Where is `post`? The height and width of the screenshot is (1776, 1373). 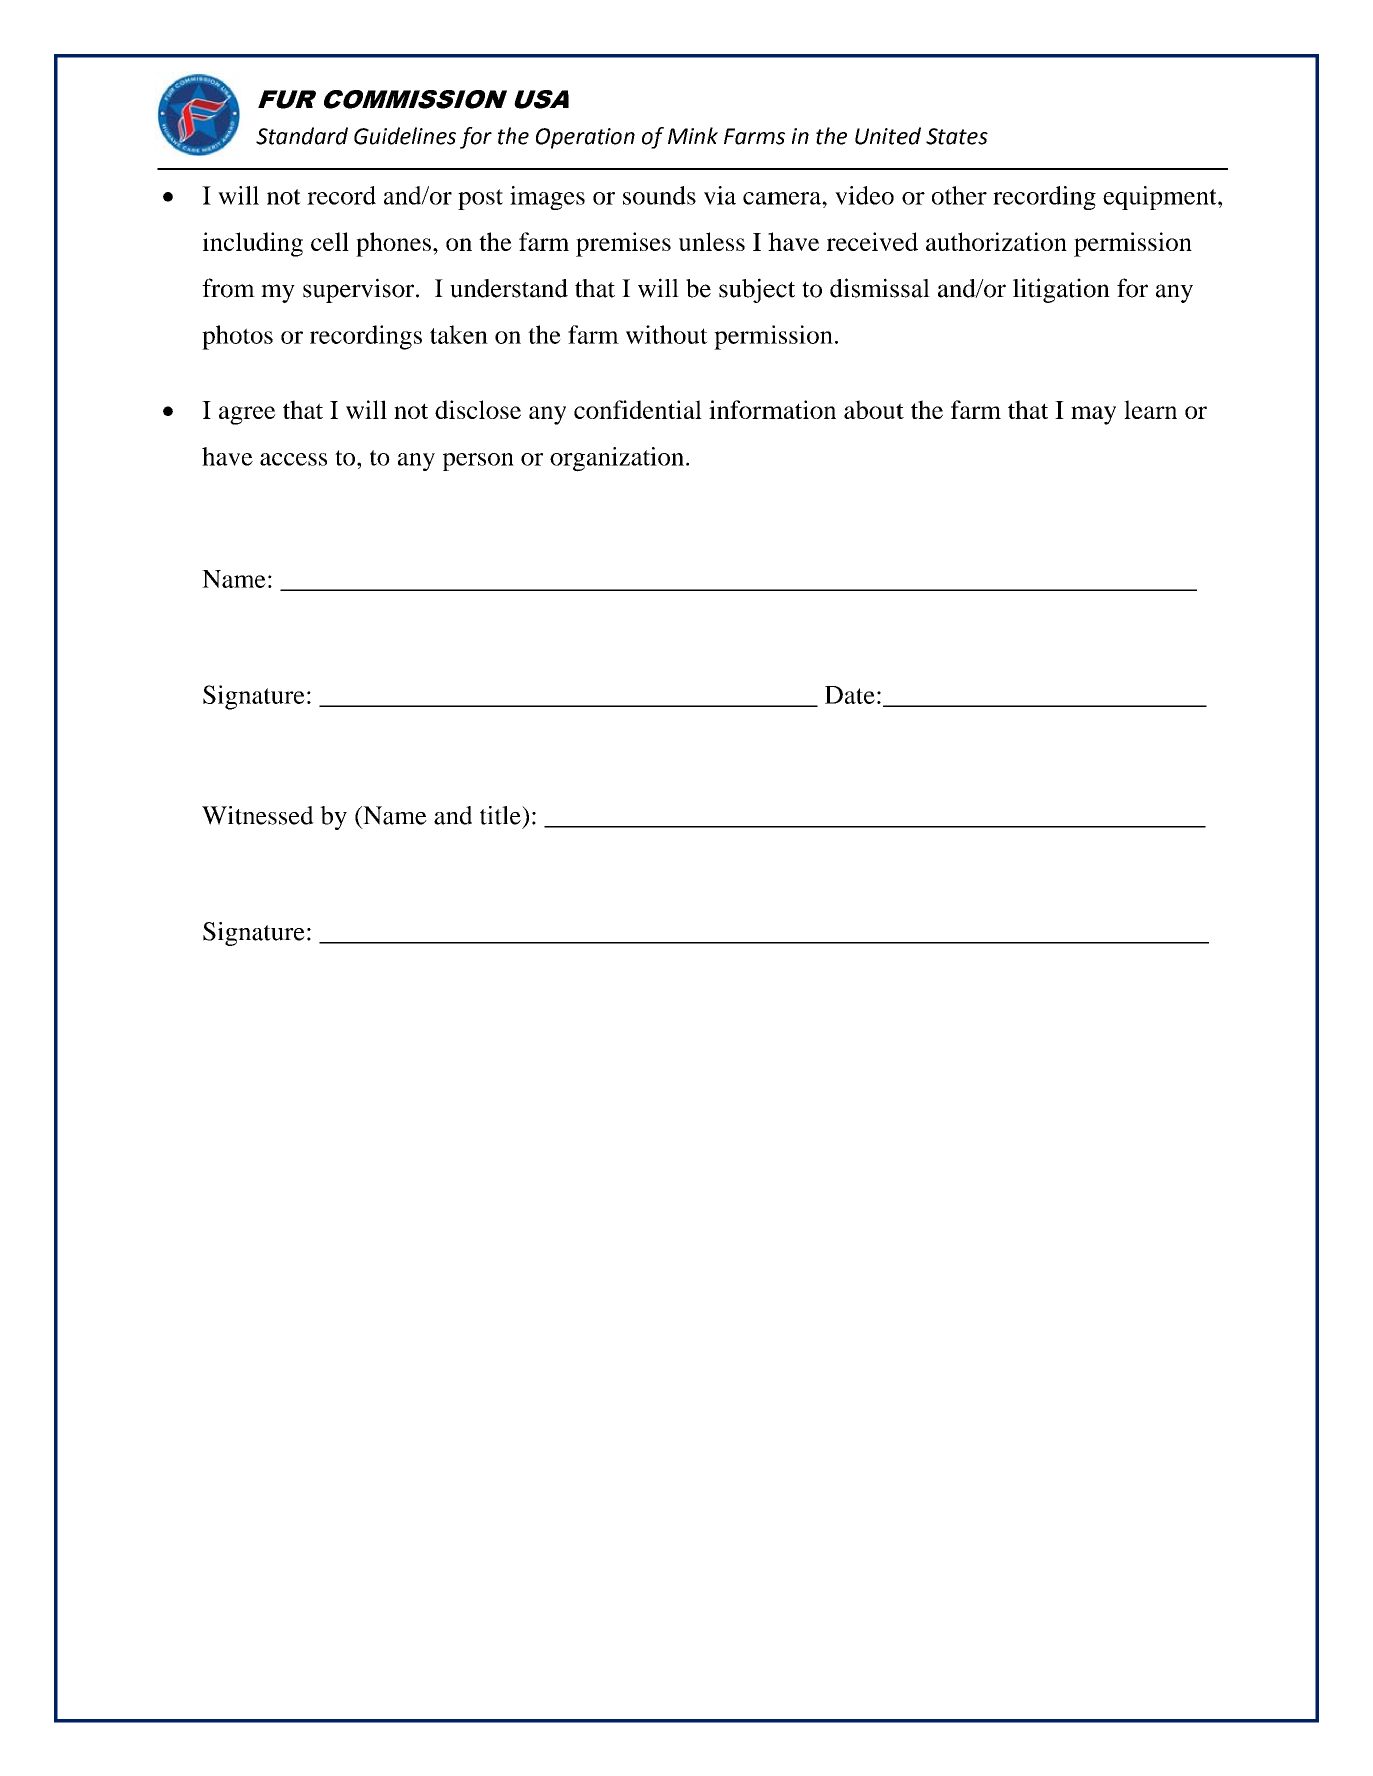 post is located at coordinates (480, 199).
